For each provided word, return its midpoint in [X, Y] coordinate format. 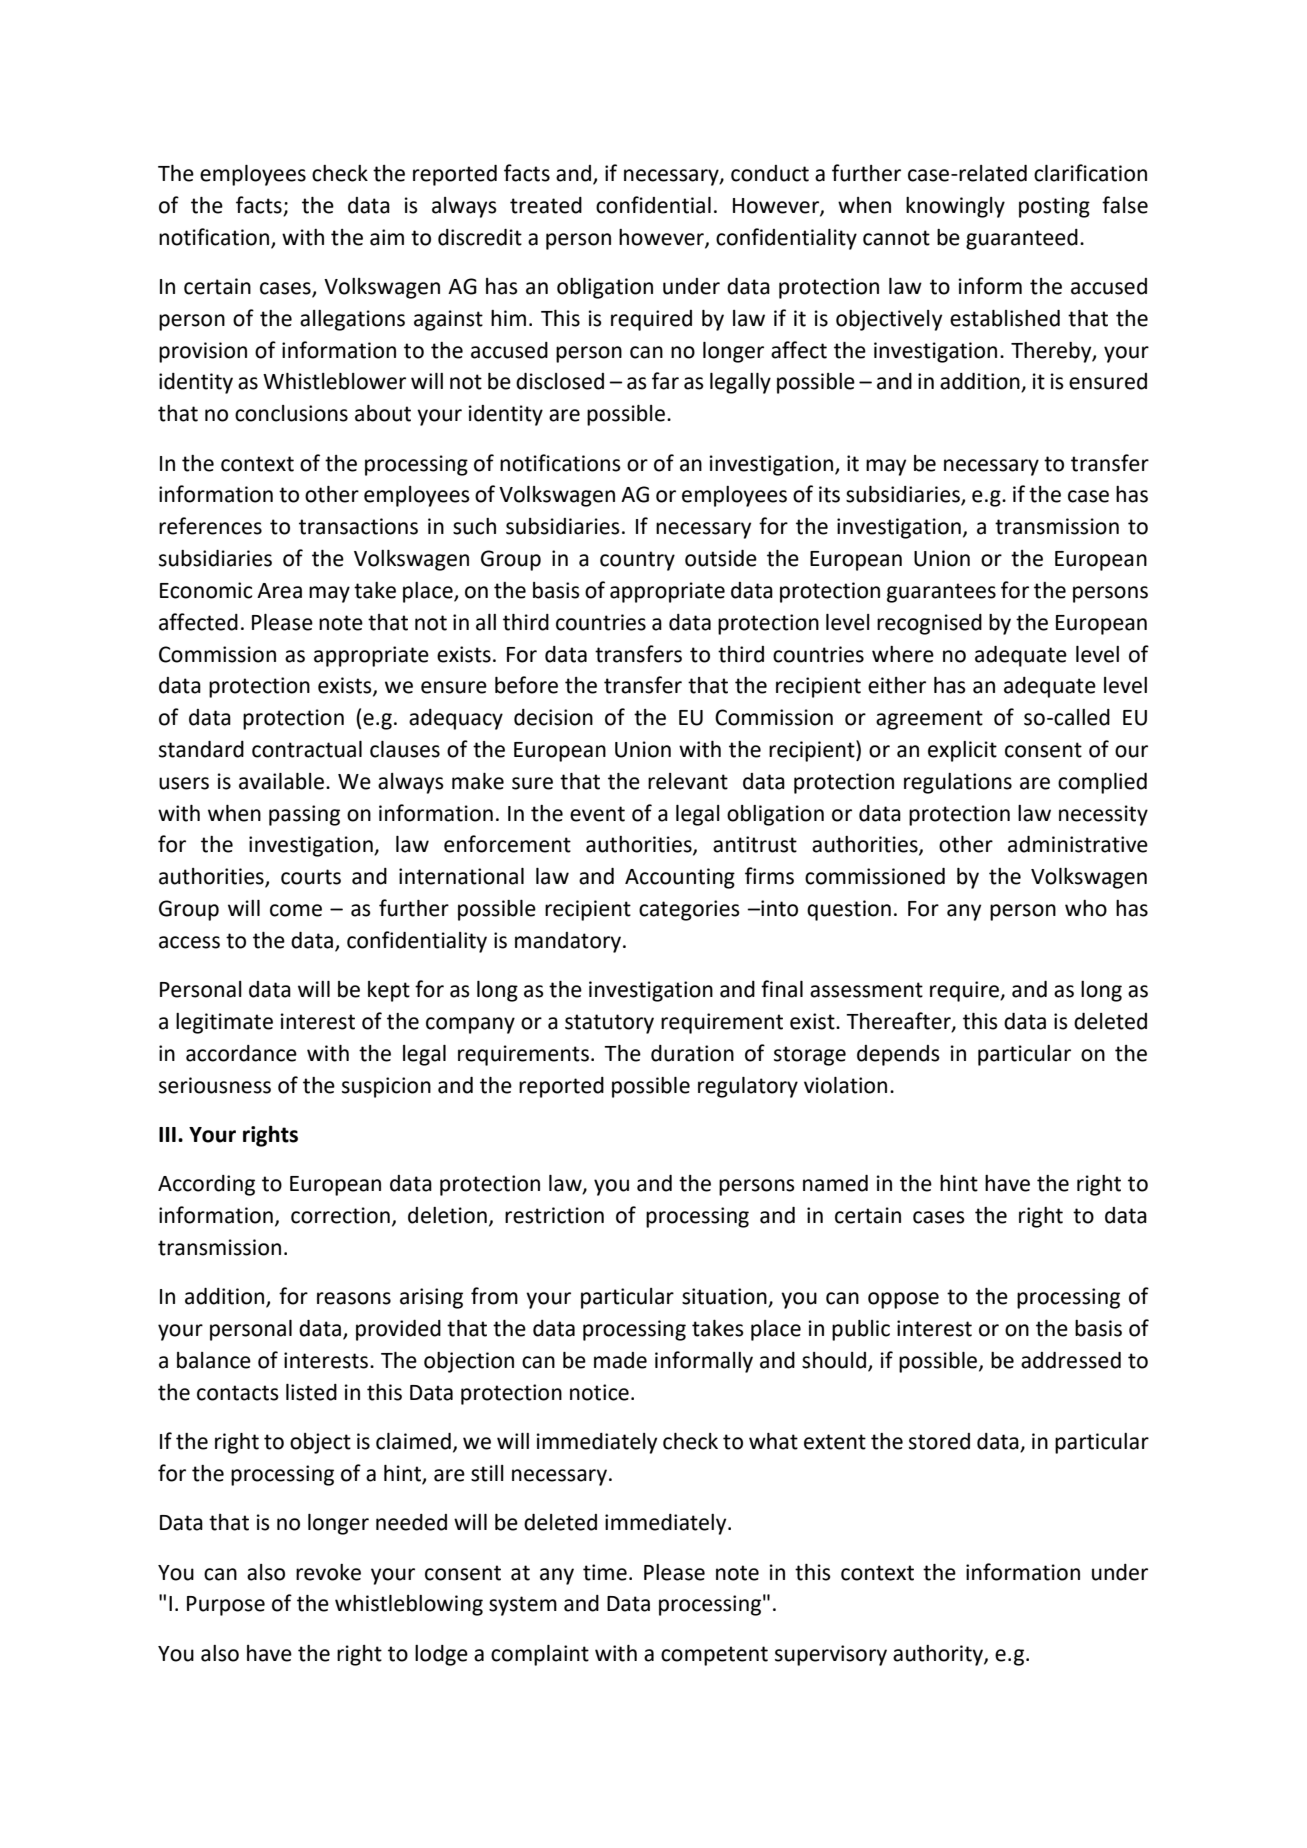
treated [546, 205]
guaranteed [1022, 239]
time [605, 1572]
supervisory [831, 1655]
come [296, 910]
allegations [352, 320]
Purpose [226, 1606]
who [1086, 908]
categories [689, 910]
